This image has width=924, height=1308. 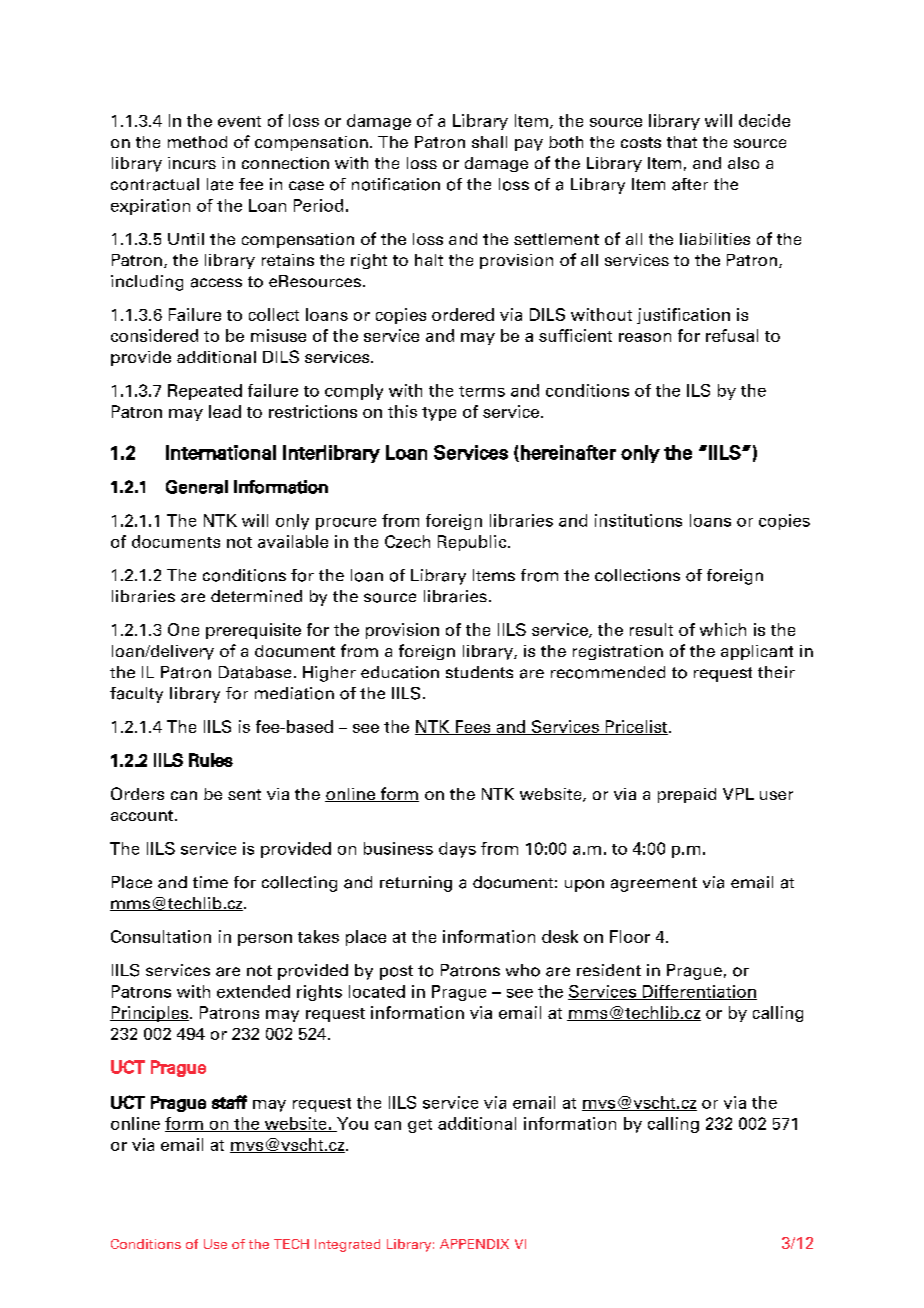 What do you see at coordinates (682, 142) in the image?
I see `that` at bounding box center [682, 142].
